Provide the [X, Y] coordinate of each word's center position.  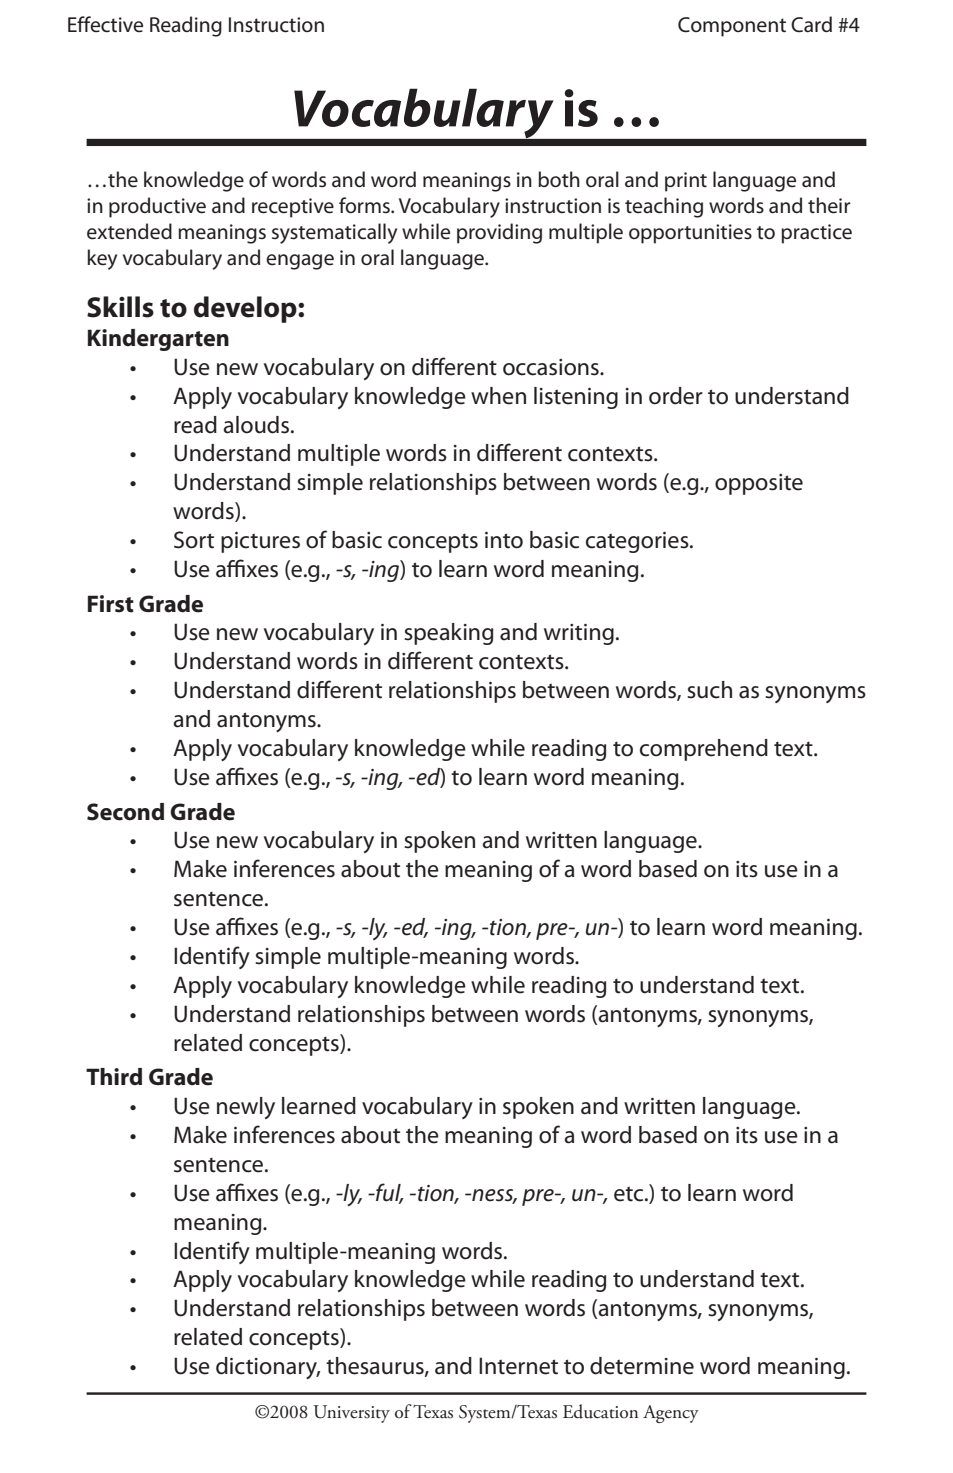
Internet [518, 1366]
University [352, 1414]
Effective [105, 24]
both [559, 179]
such [709, 690]
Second [125, 812]
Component [732, 27]
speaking [448, 634]
